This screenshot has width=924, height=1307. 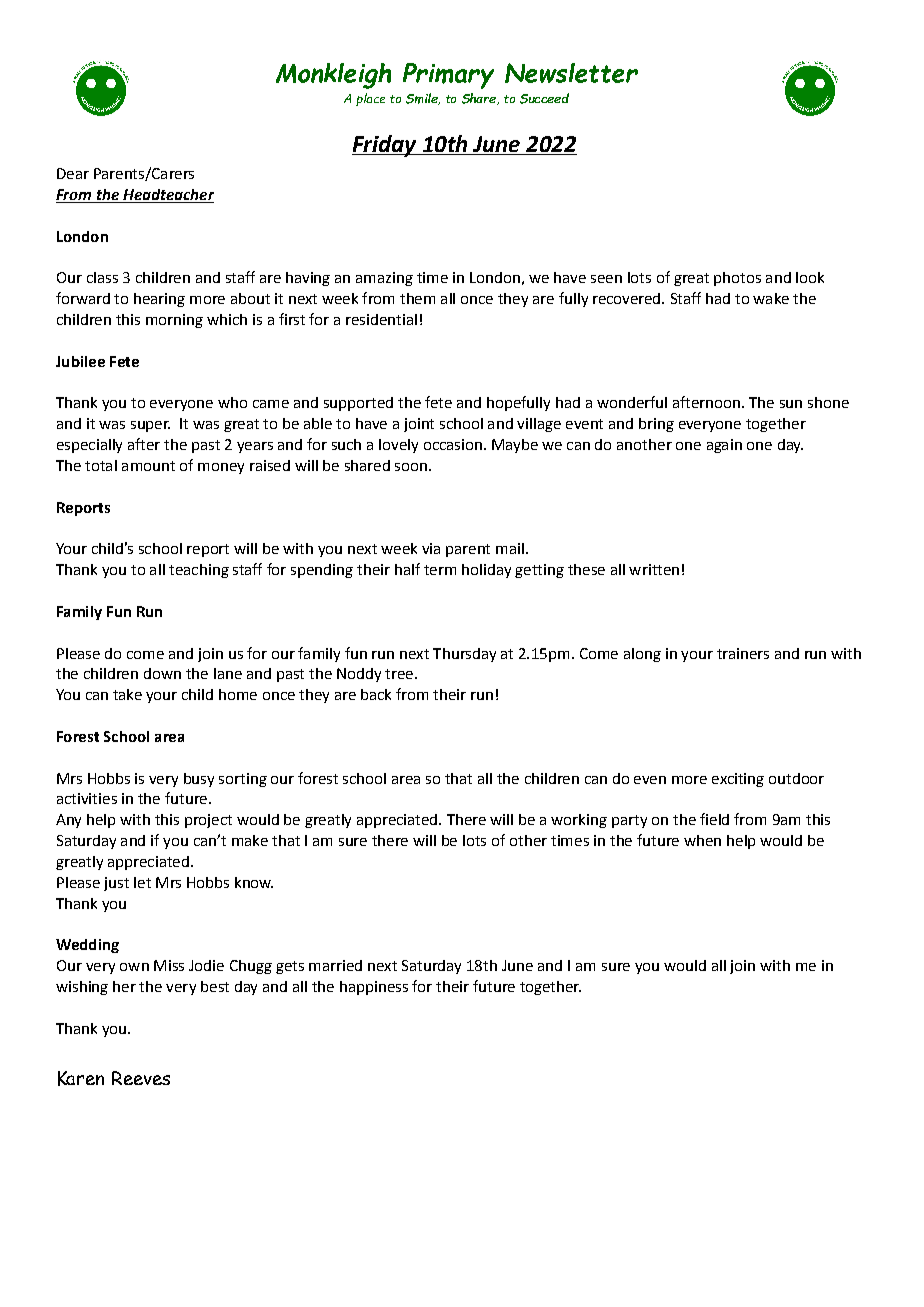 I want to click on when, so click(x=702, y=840).
